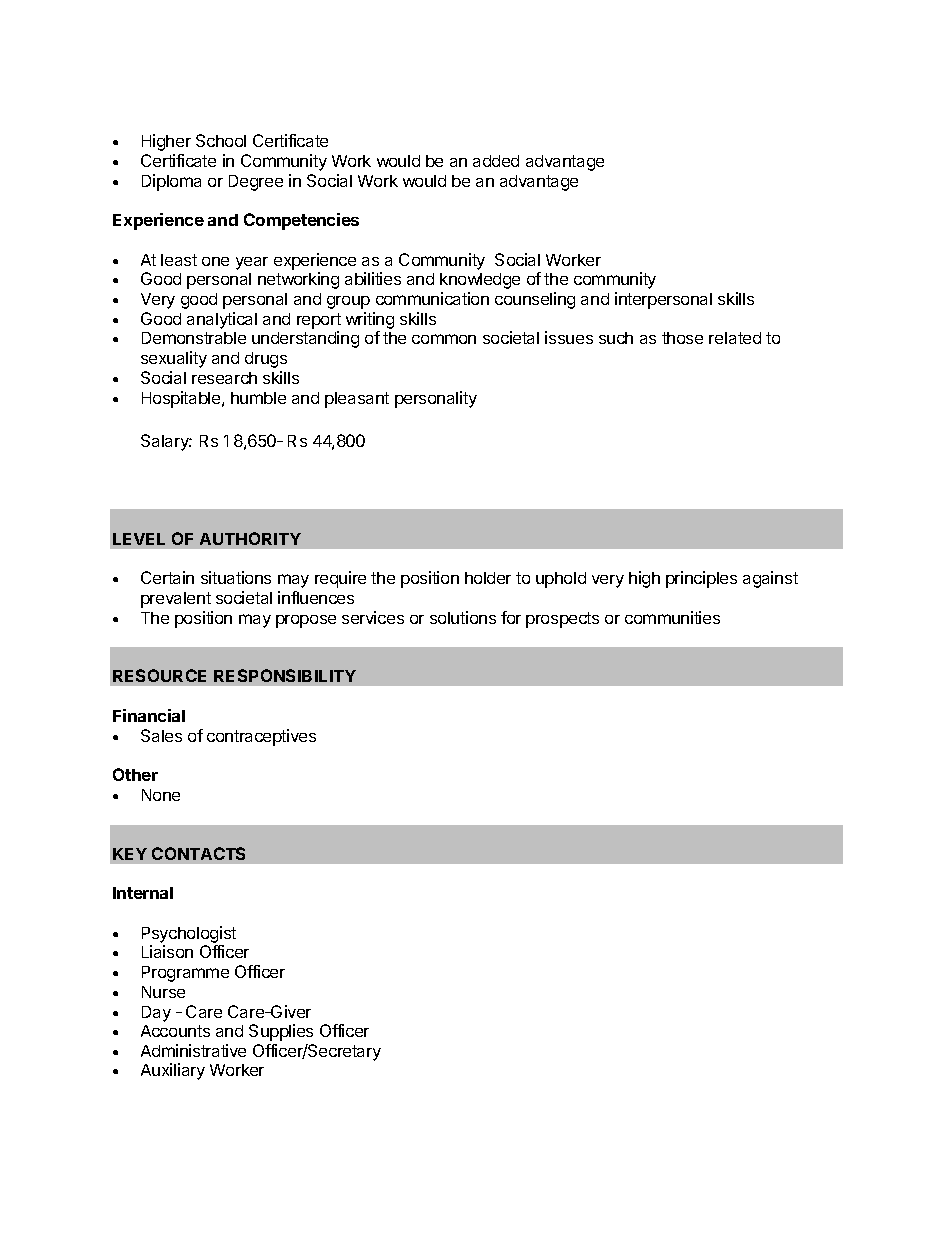 Image resolution: width=952 pixels, height=1233 pixels. Describe the element at coordinates (463, 617) in the page. I see `solutions` at that location.
